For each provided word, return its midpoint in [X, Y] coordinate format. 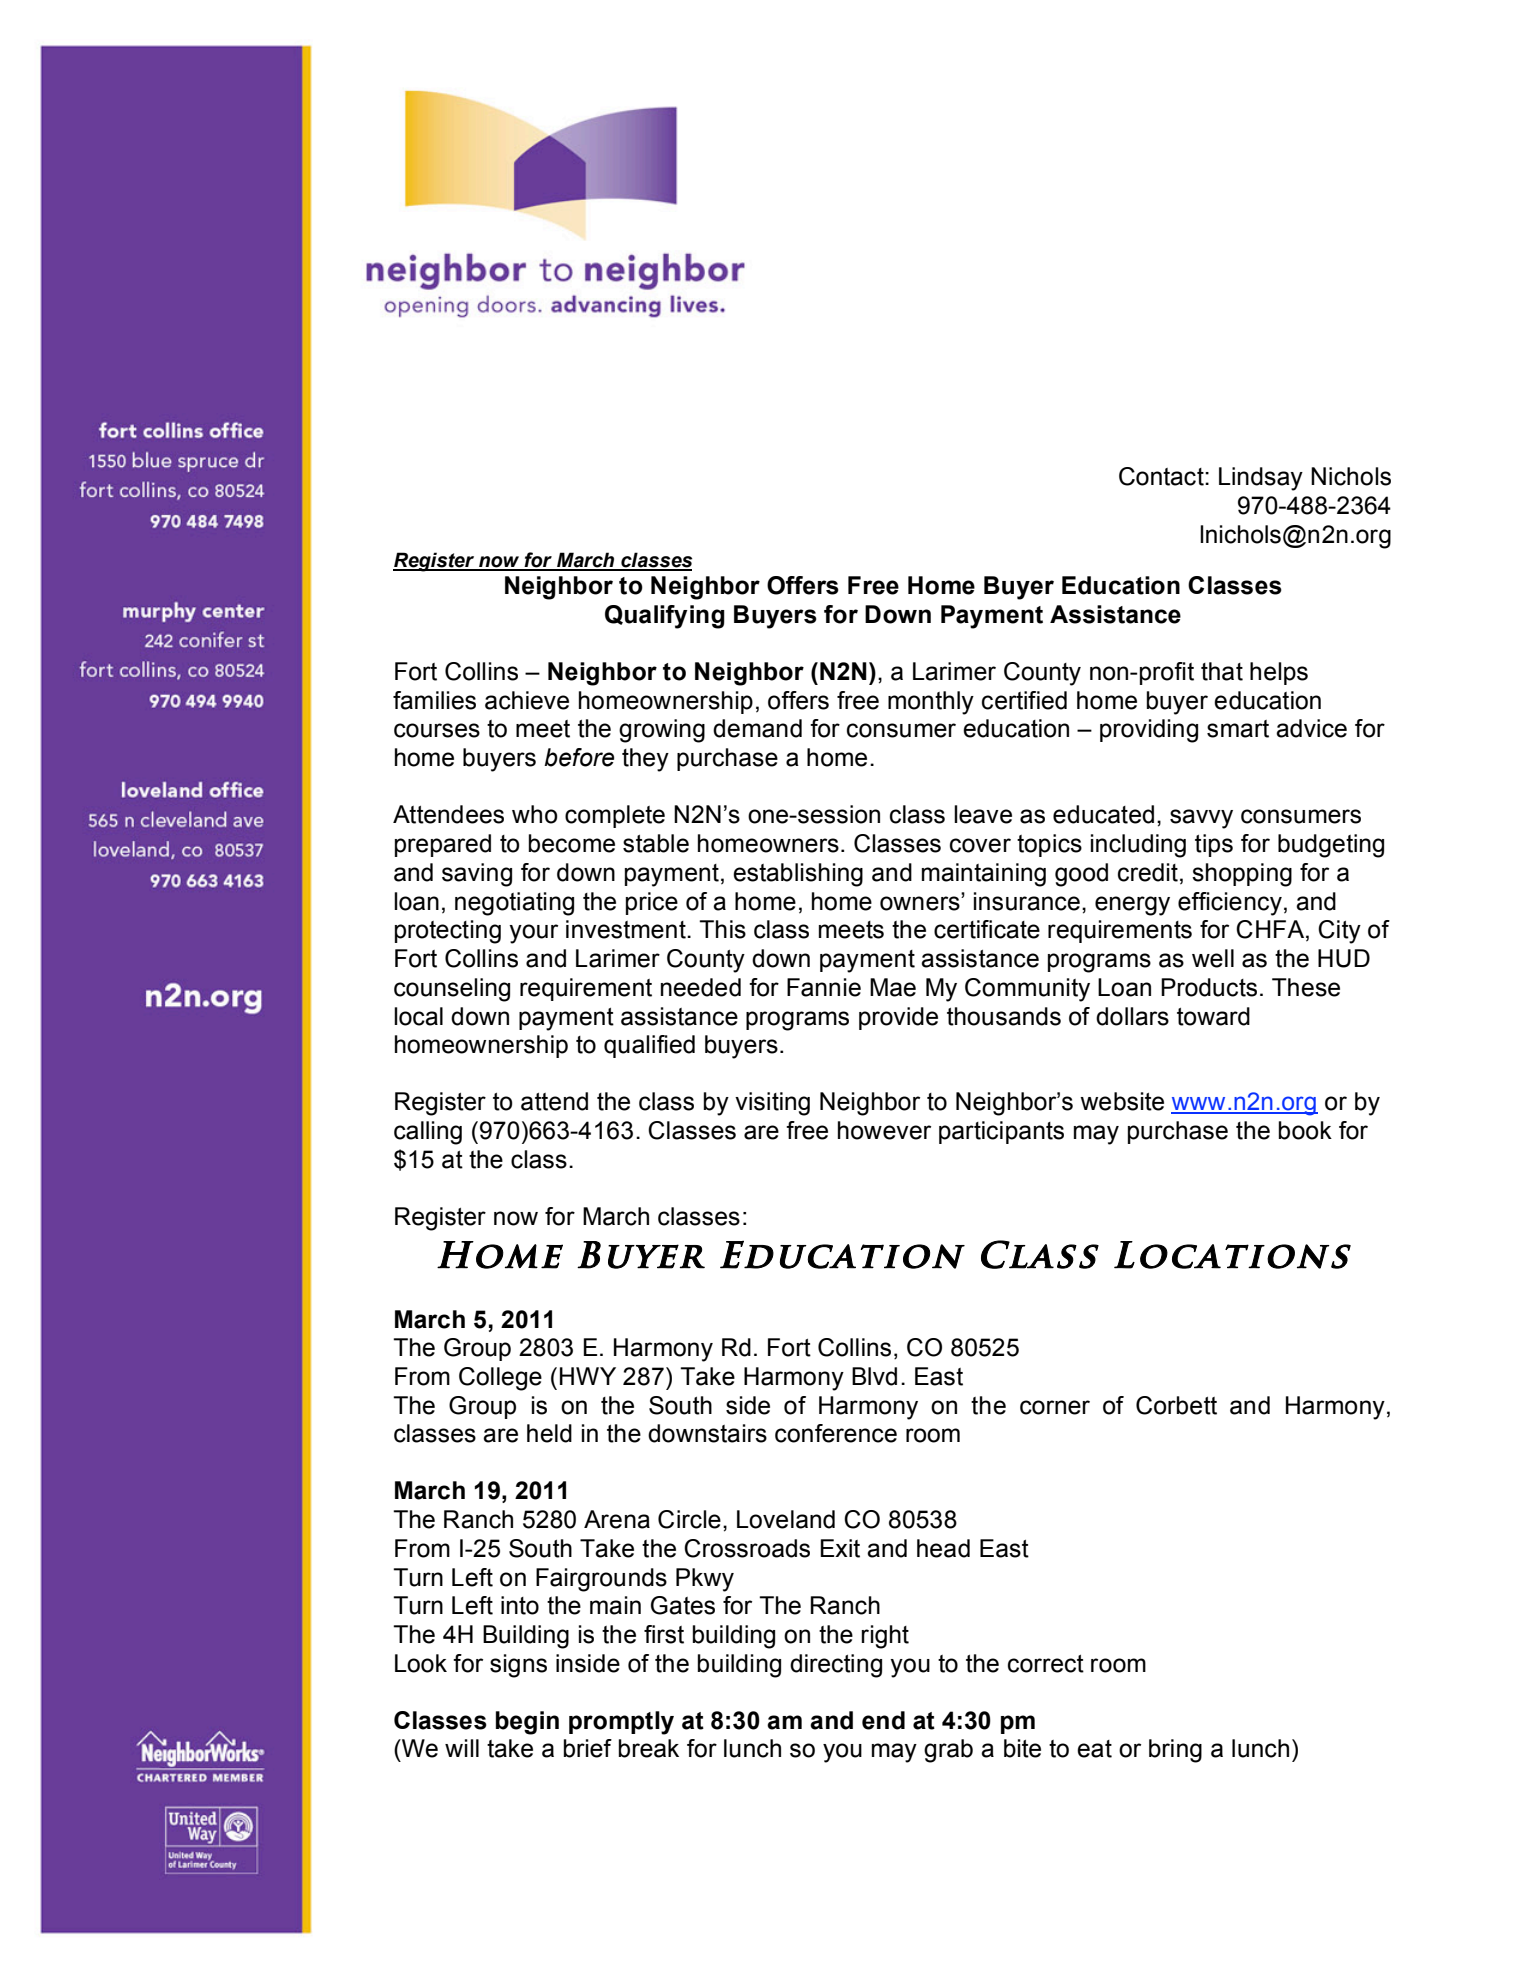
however [884, 1130]
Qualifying [665, 617]
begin [527, 1723]
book [1305, 1130]
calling [428, 1133]
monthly [931, 703]
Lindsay [1261, 479]
